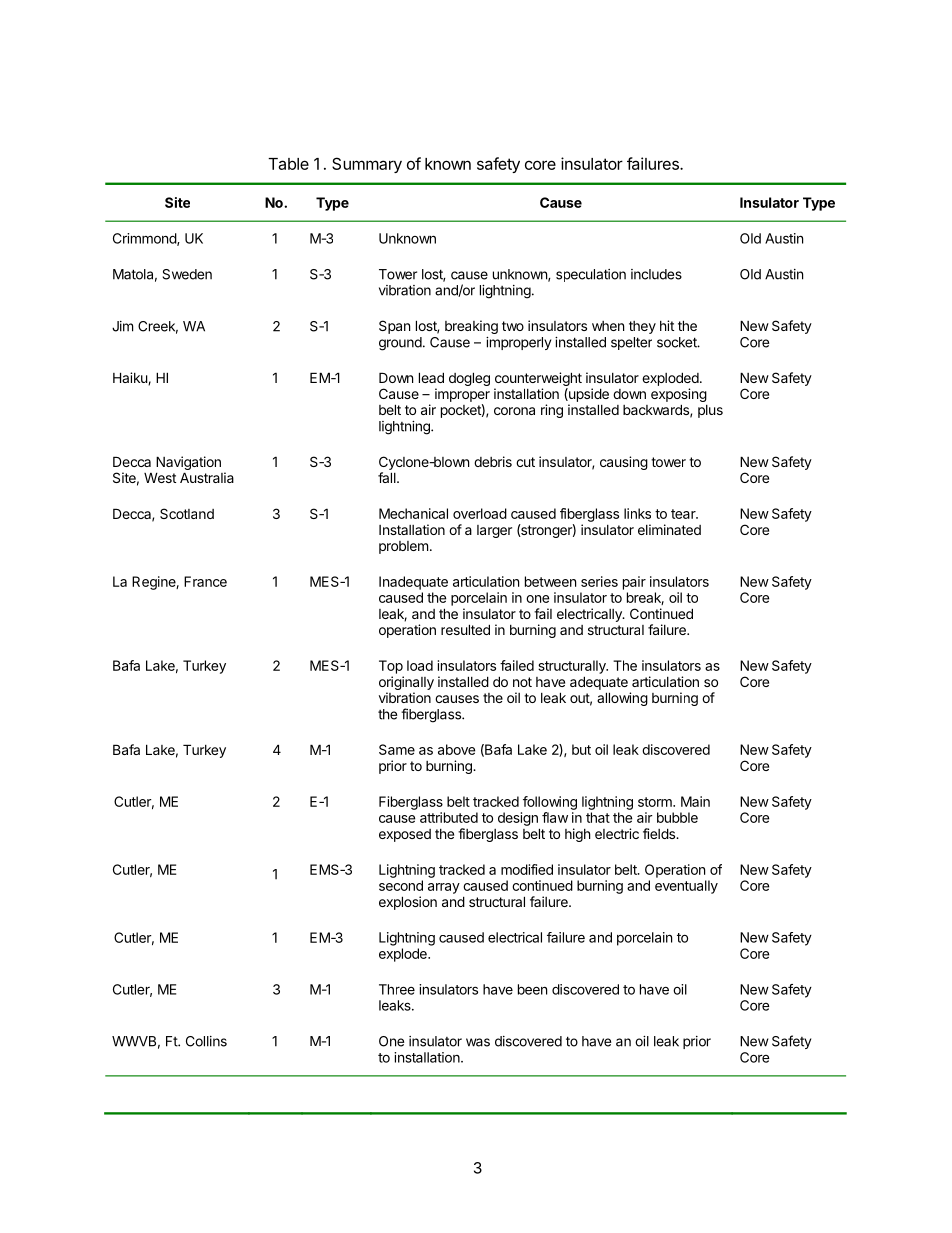 The height and width of the screenshot is (1233, 952). Describe the element at coordinates (367, 165) in the screenshot. I see `Summary` at that location.
